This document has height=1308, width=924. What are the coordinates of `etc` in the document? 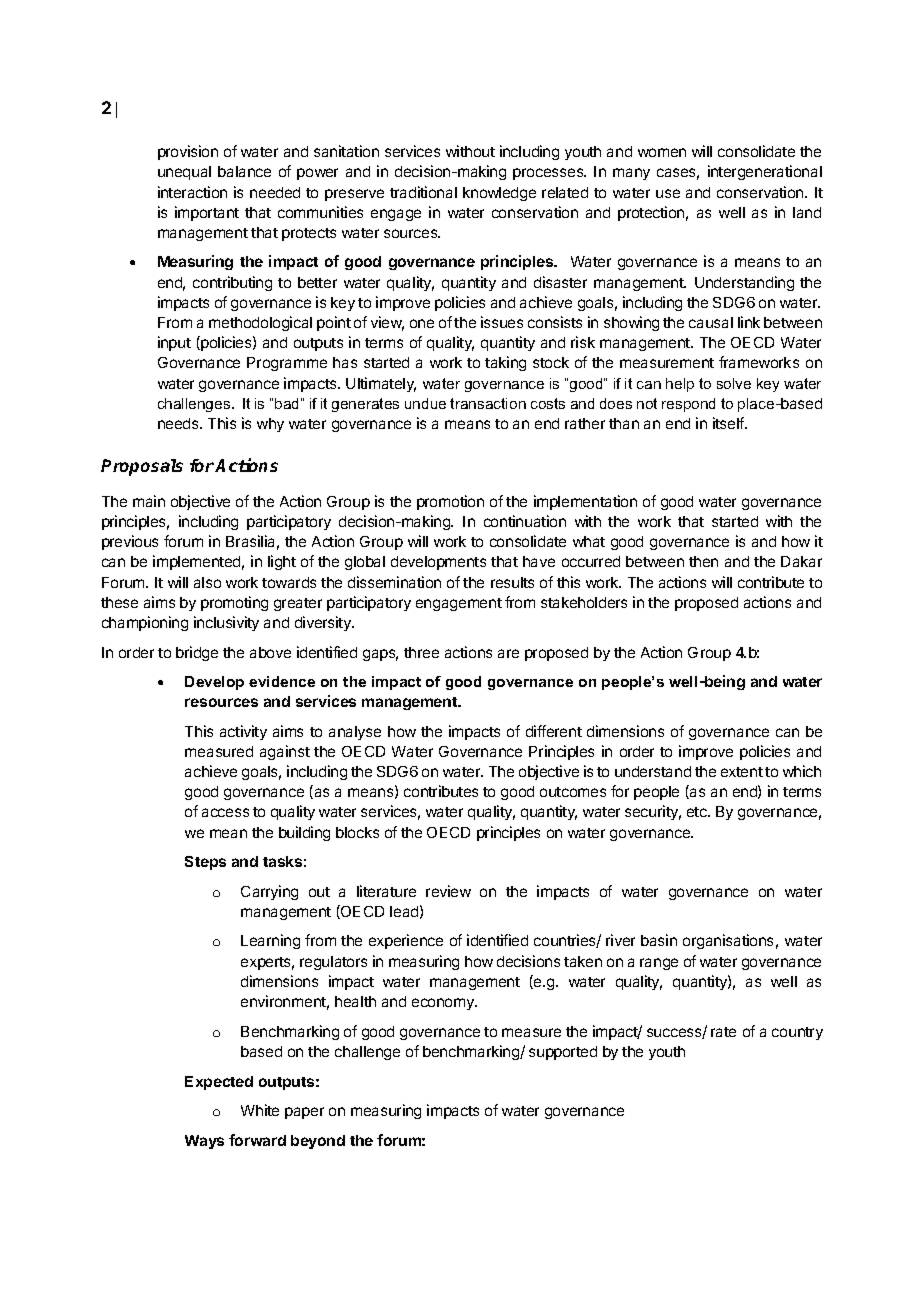 It's located at (698, 812).
